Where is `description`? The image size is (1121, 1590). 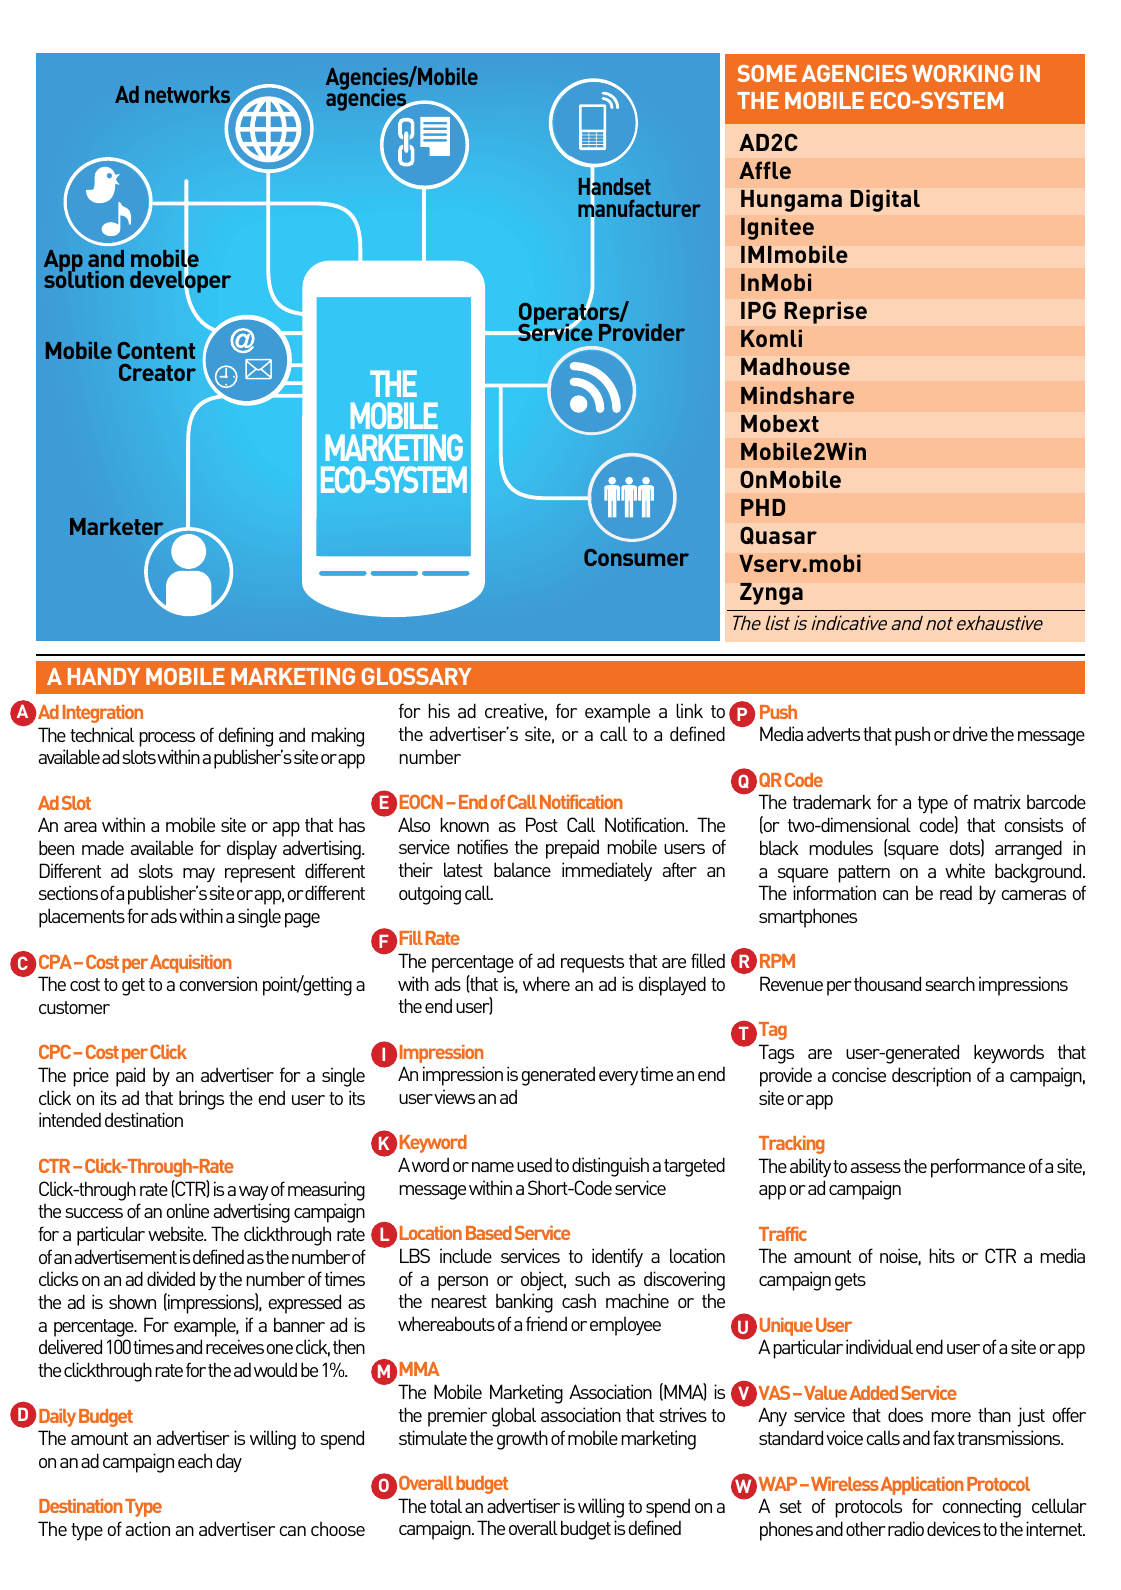
description is located at coordinates (931, 1077).
